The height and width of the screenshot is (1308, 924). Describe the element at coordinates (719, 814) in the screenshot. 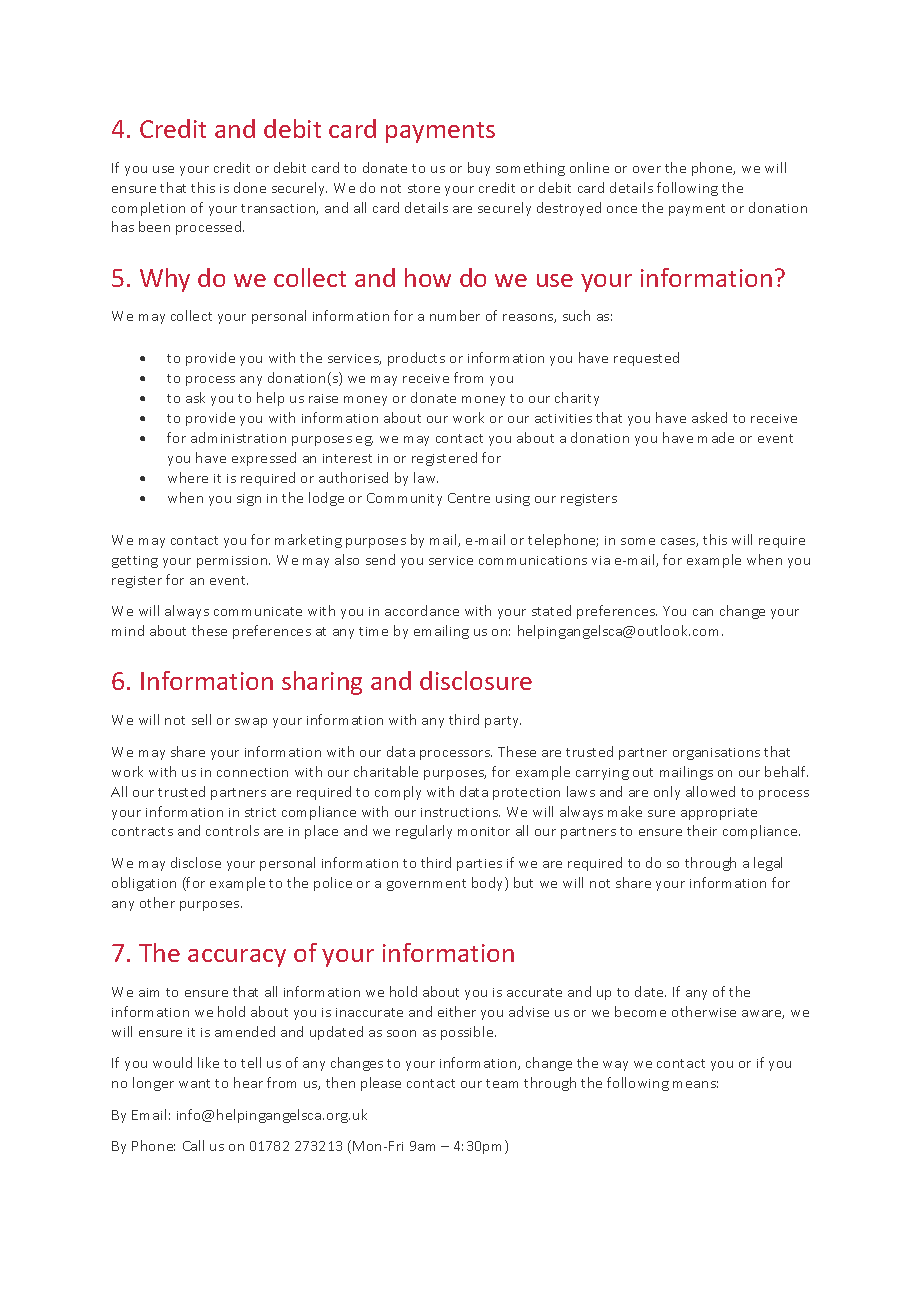

I see `appropriate` at that location.
